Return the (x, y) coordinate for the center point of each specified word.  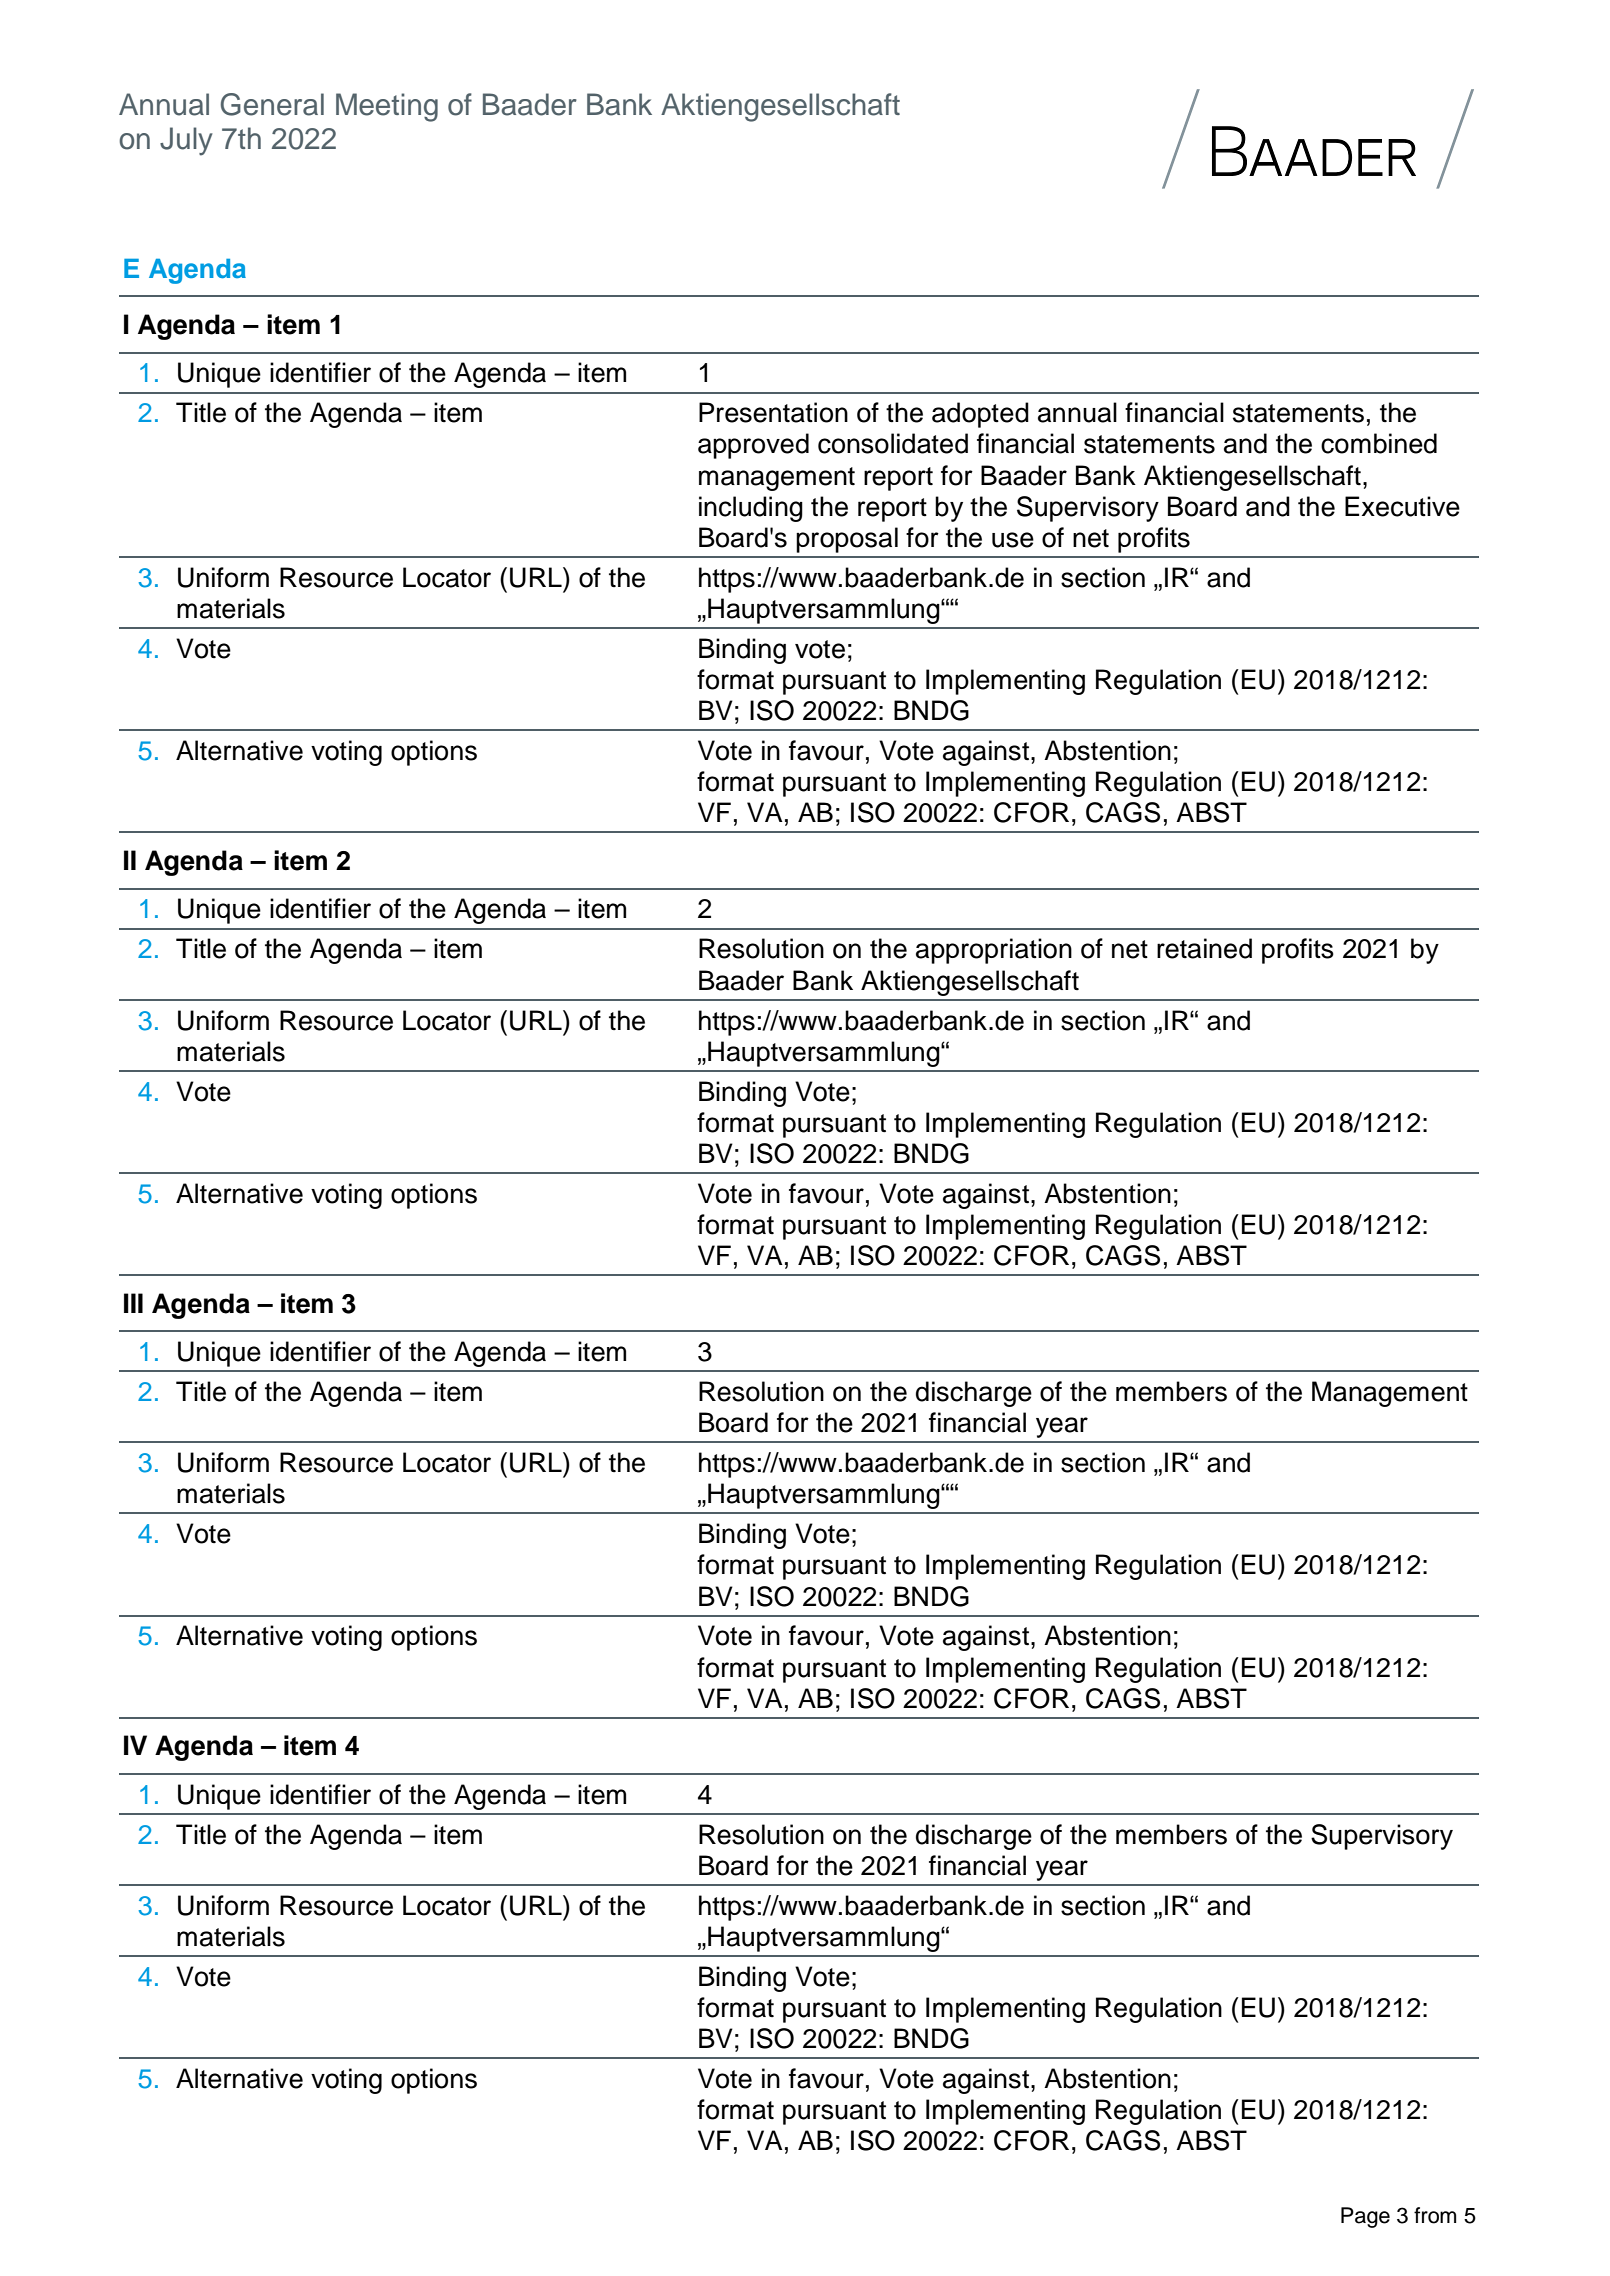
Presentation (773, 412)
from (1435, 2215)
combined (1379, 443)
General (272, 104)
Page (1365, 2217)
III (133, 1303)
